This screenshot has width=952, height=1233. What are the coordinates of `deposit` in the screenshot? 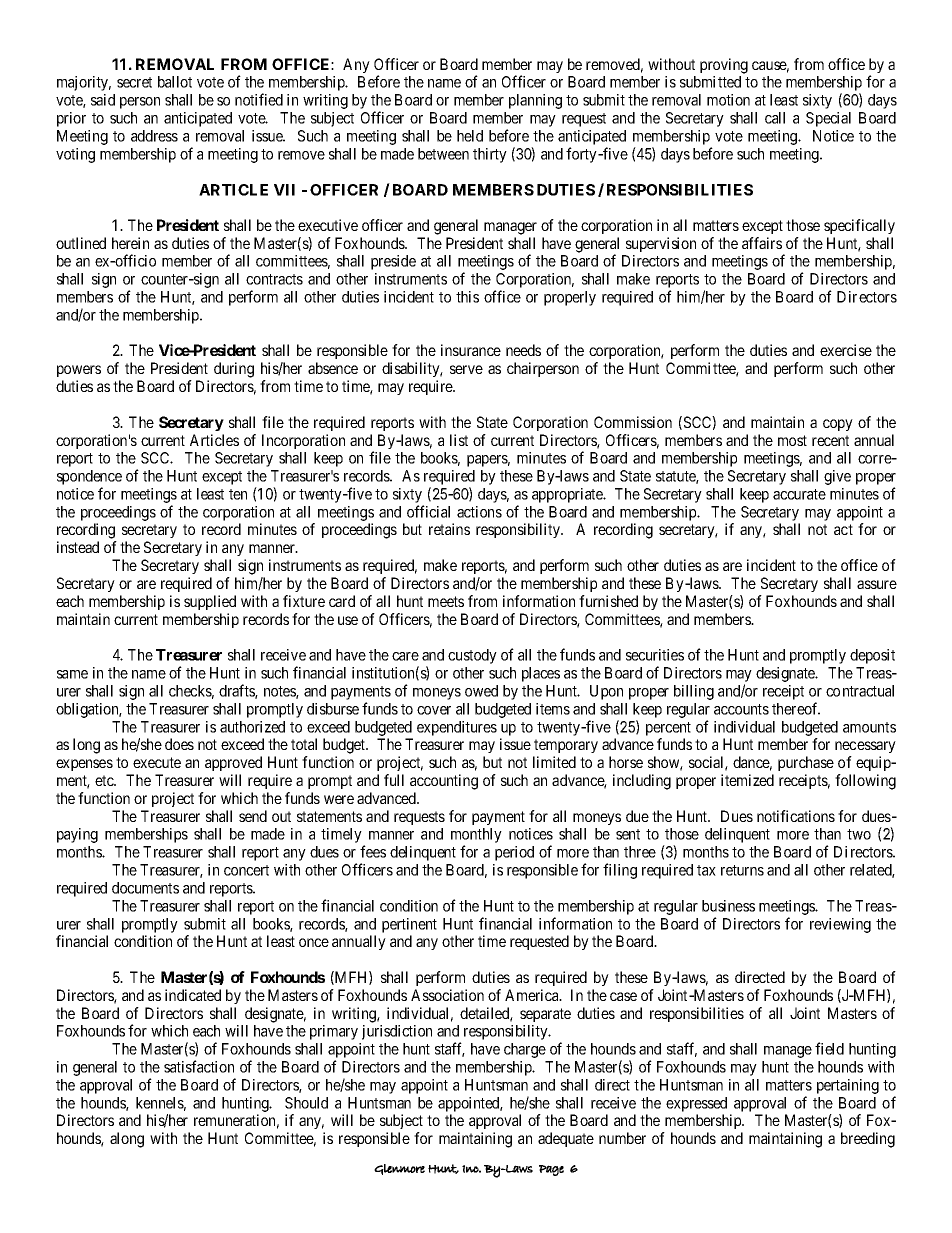 It's located at (872, 656).
